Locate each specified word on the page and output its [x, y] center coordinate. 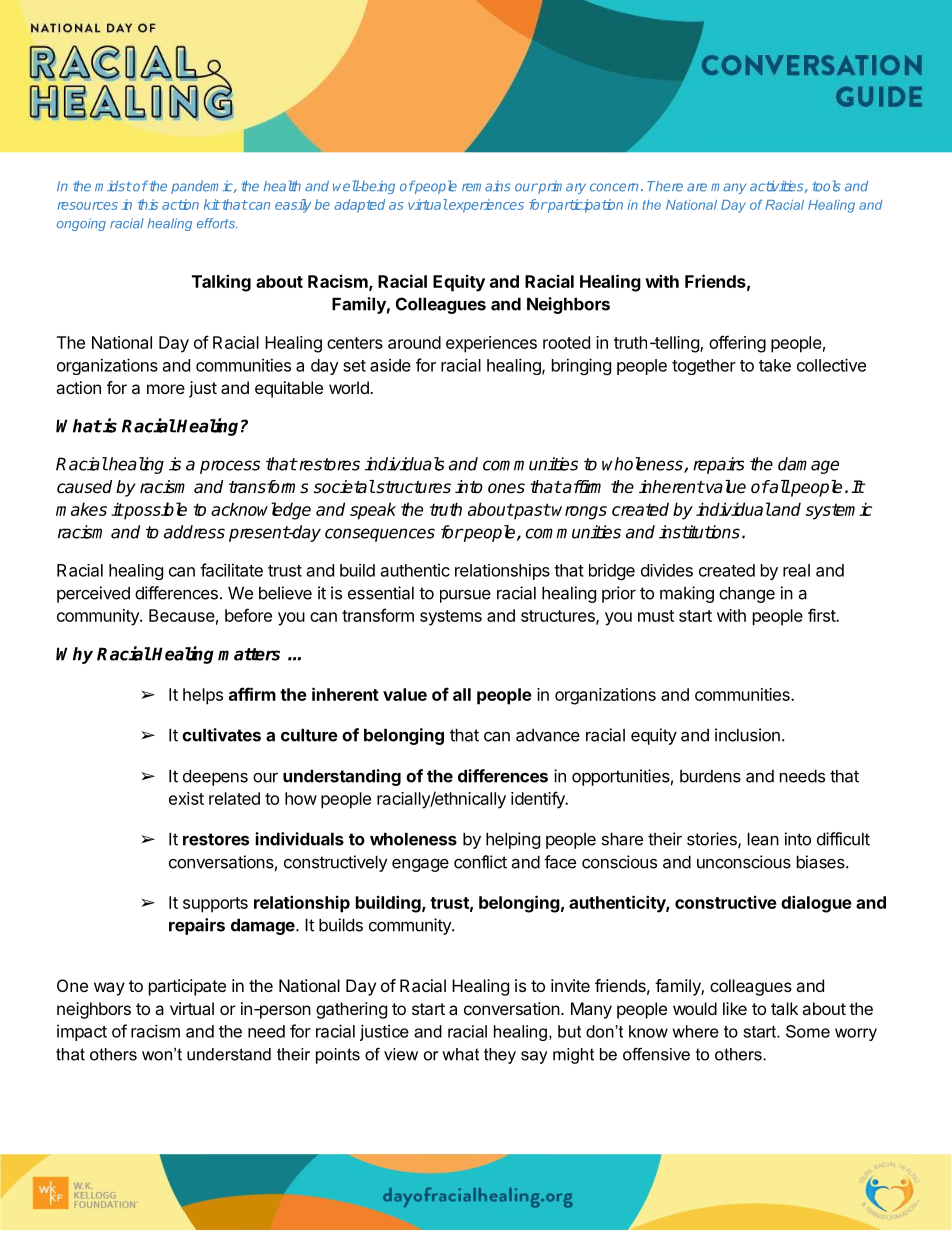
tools [826, 186]
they [500, 1056]
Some [808, 1031]
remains [486, 186]
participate [187, 987]
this [148, 204]
